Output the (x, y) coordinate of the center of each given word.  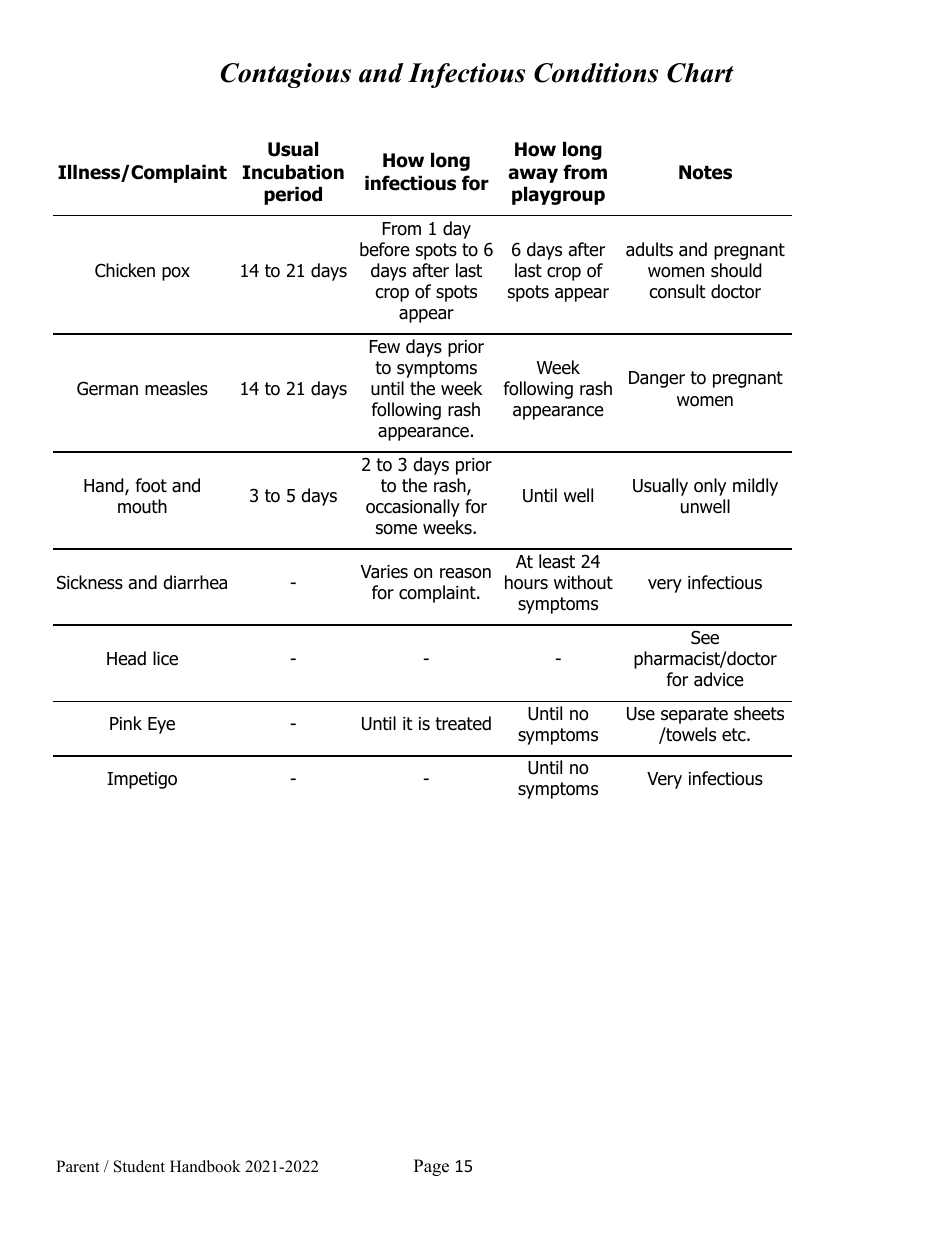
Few (385, 347)
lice (165, 658)
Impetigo (142, 780)
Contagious (286, 75)
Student (139, 1166)
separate (694, 715)
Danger (657, 379)
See (705, 637)
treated (463, 723)
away (533, 175)
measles (176, 388)
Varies (384, 572)
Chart (700, 73)
